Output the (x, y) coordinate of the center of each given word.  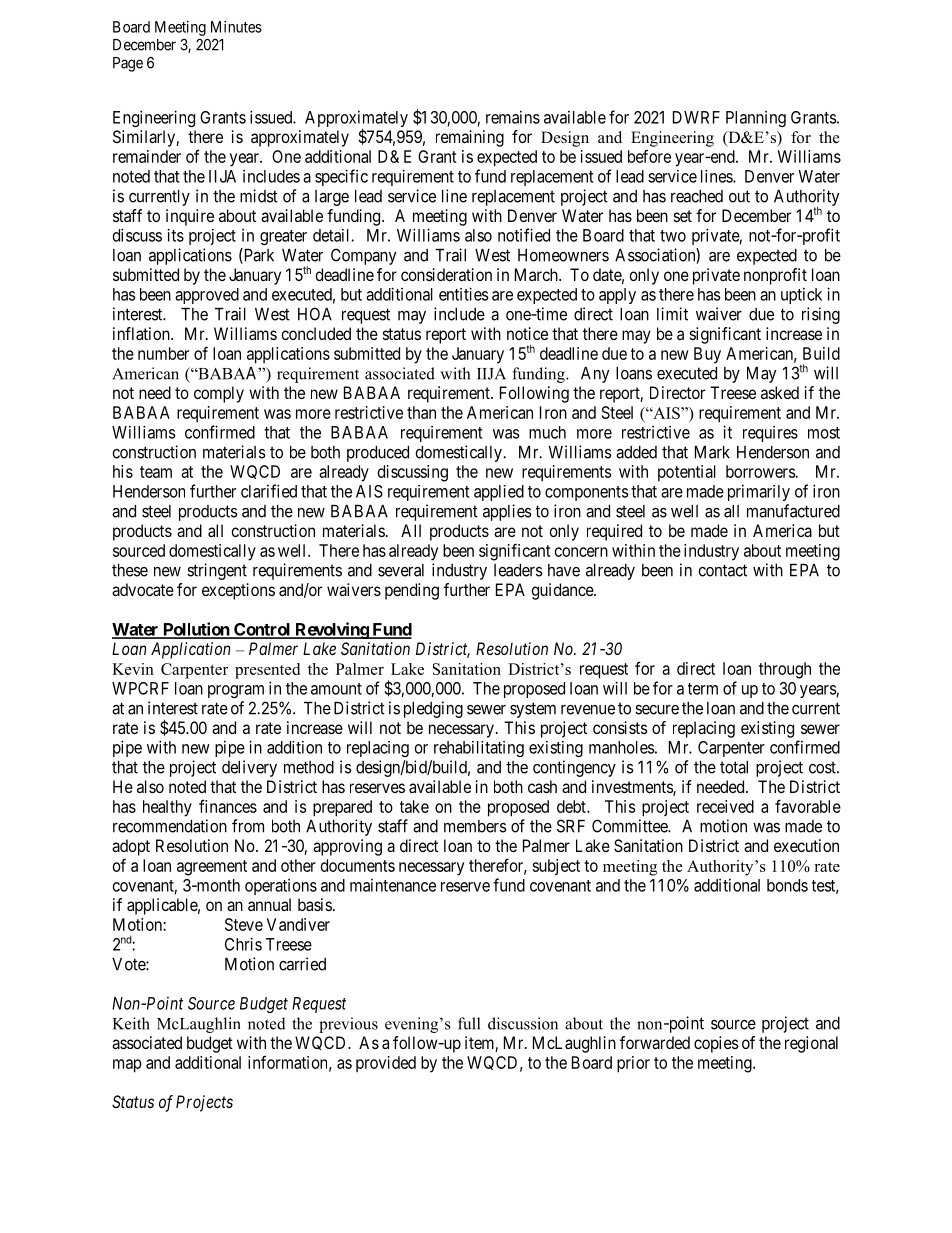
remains (513, 117)
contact (722, 570)
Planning (756, 119)
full (469, 1023)
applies (507, 512)
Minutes (236, 27)
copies (716, 1044)
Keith (131, 1023)
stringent (217, 571)
